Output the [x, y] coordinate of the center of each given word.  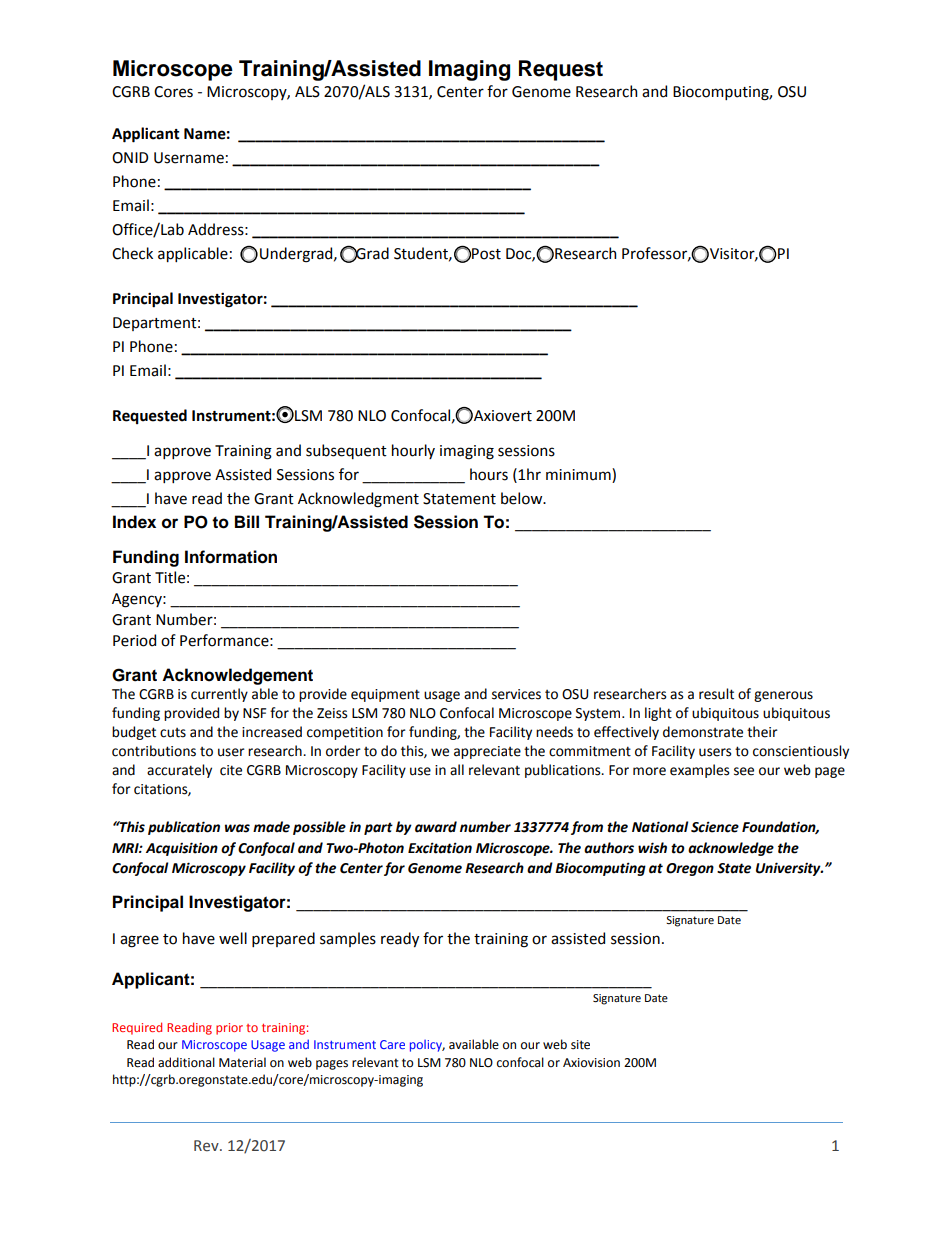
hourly [413, 451]
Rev [207, 1146]
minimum [579, 475]
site [580, 1045]
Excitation [440, 848]
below [523, 498]
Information [231, 557]
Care [392, 1044]
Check [132, 253]
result [716, 694]
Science [715, 827]
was [237, 828]
